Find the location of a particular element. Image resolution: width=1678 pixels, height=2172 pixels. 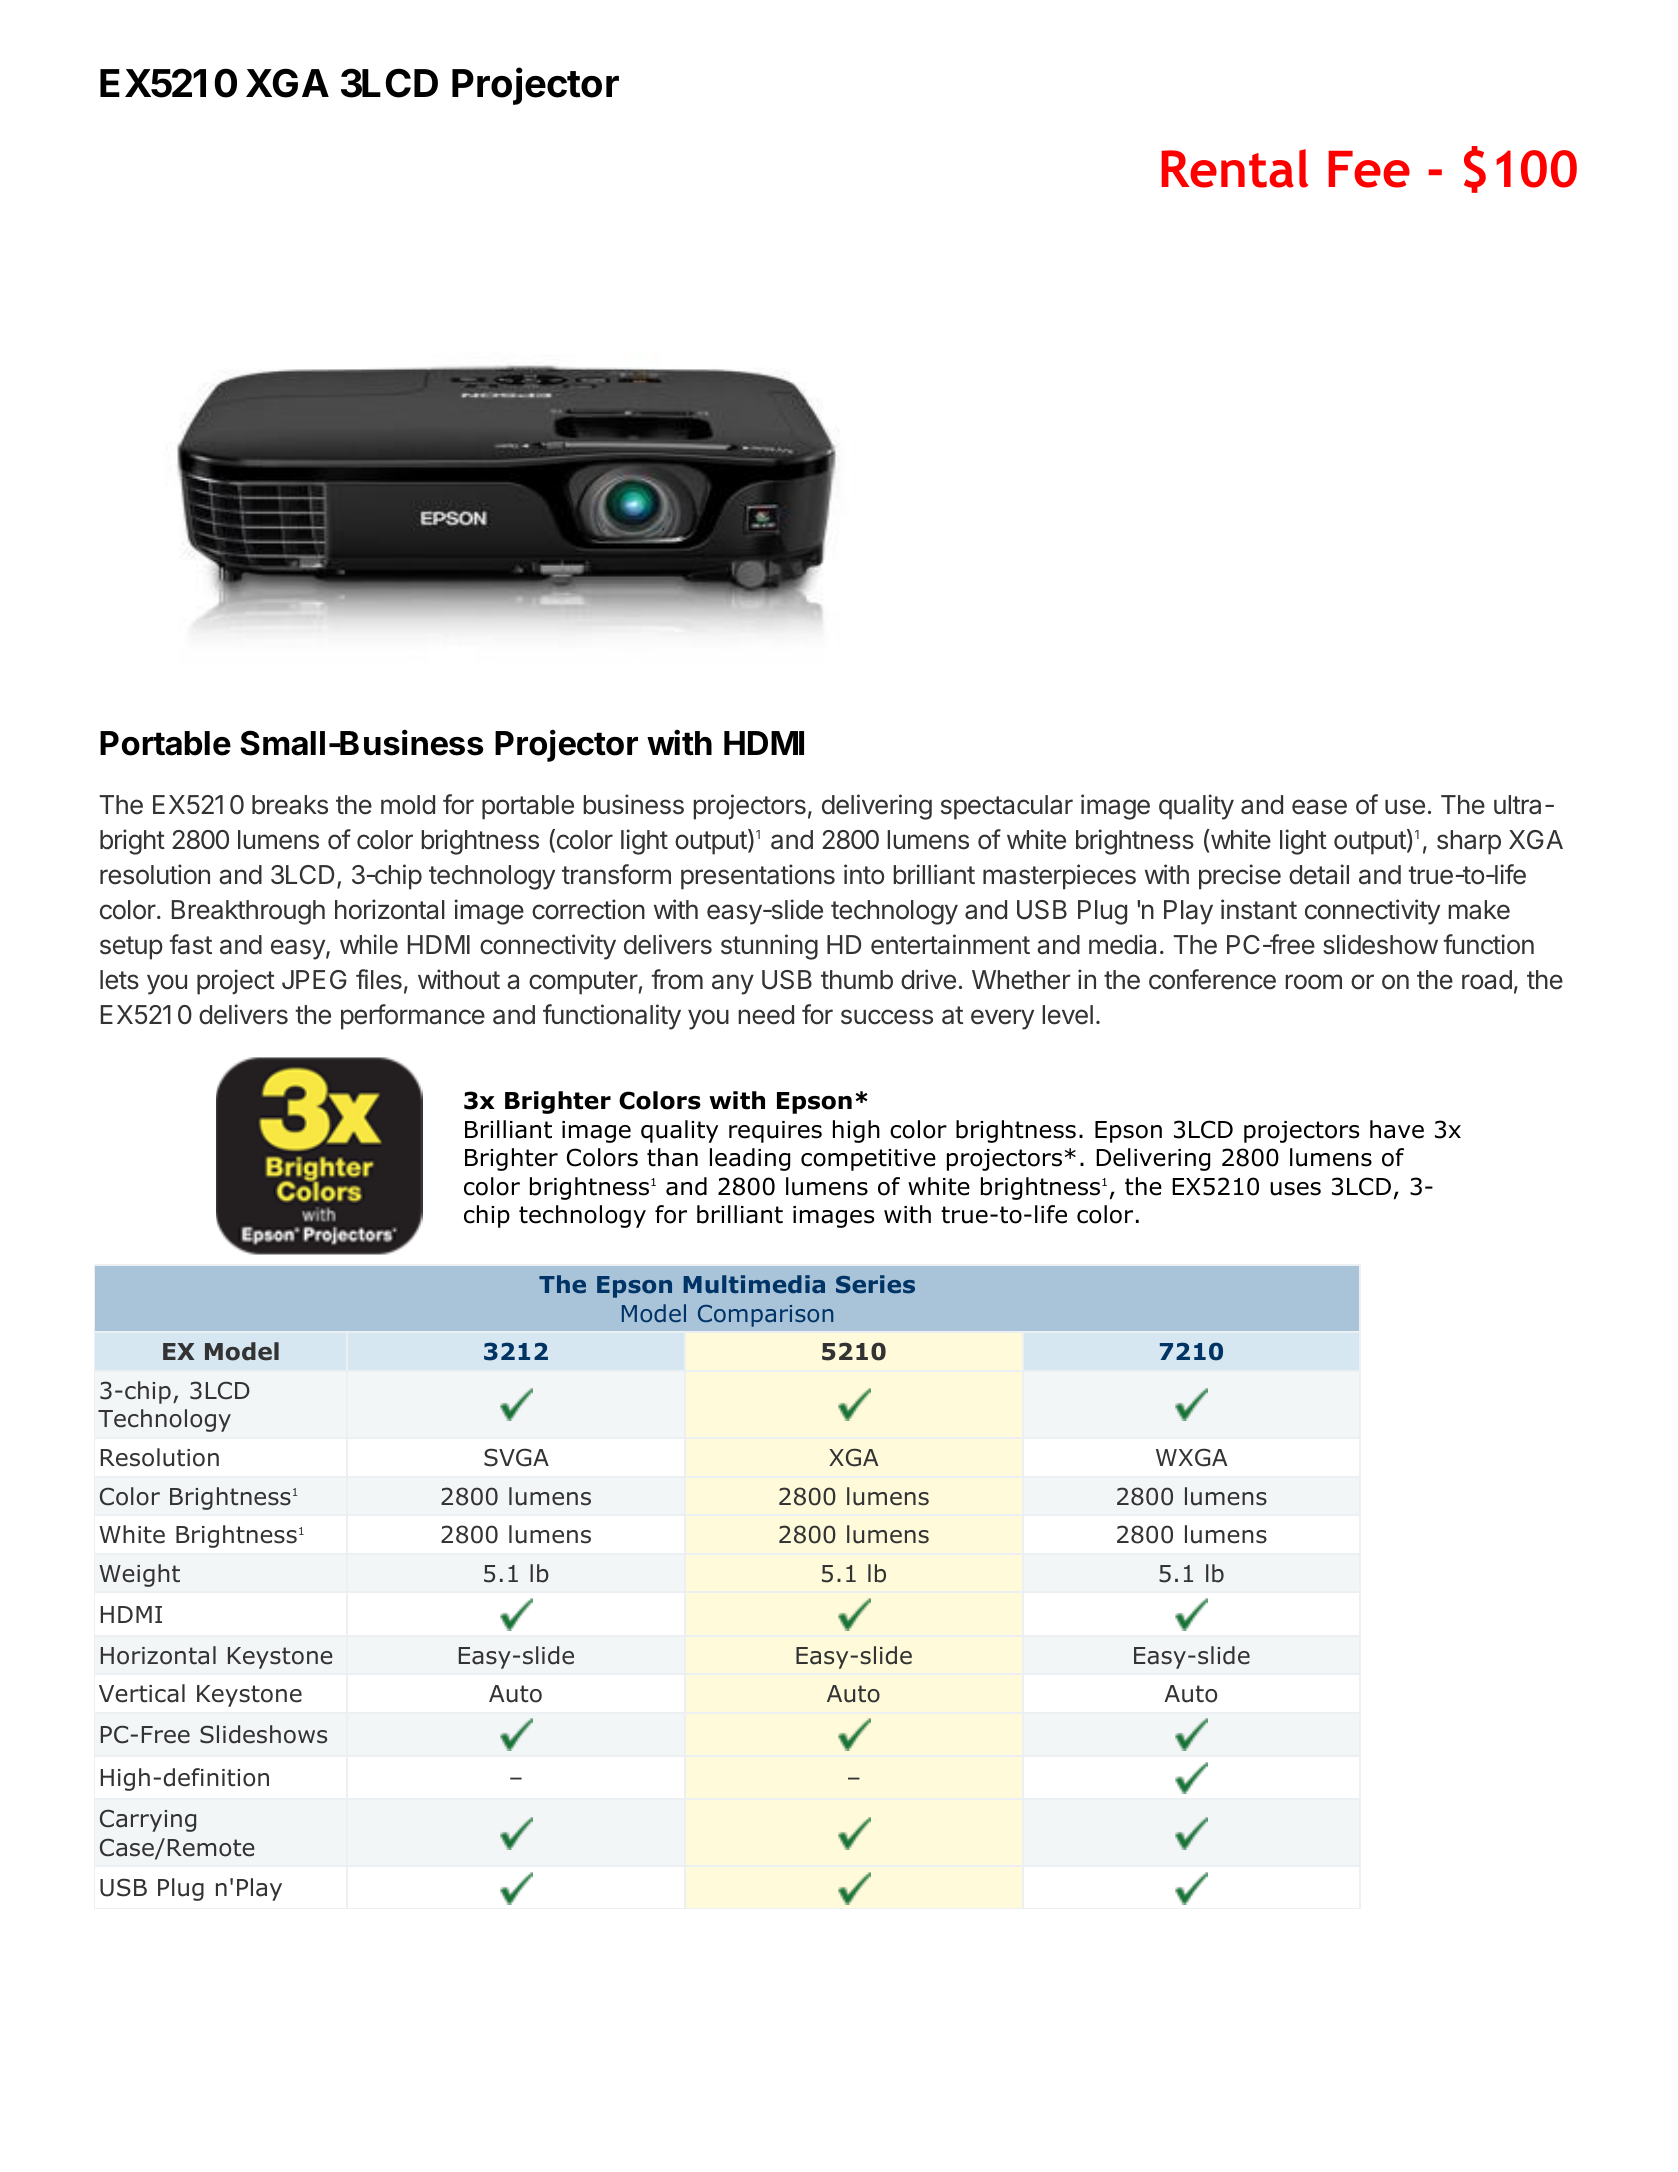

ease is located at coordinates (1319, 807).
